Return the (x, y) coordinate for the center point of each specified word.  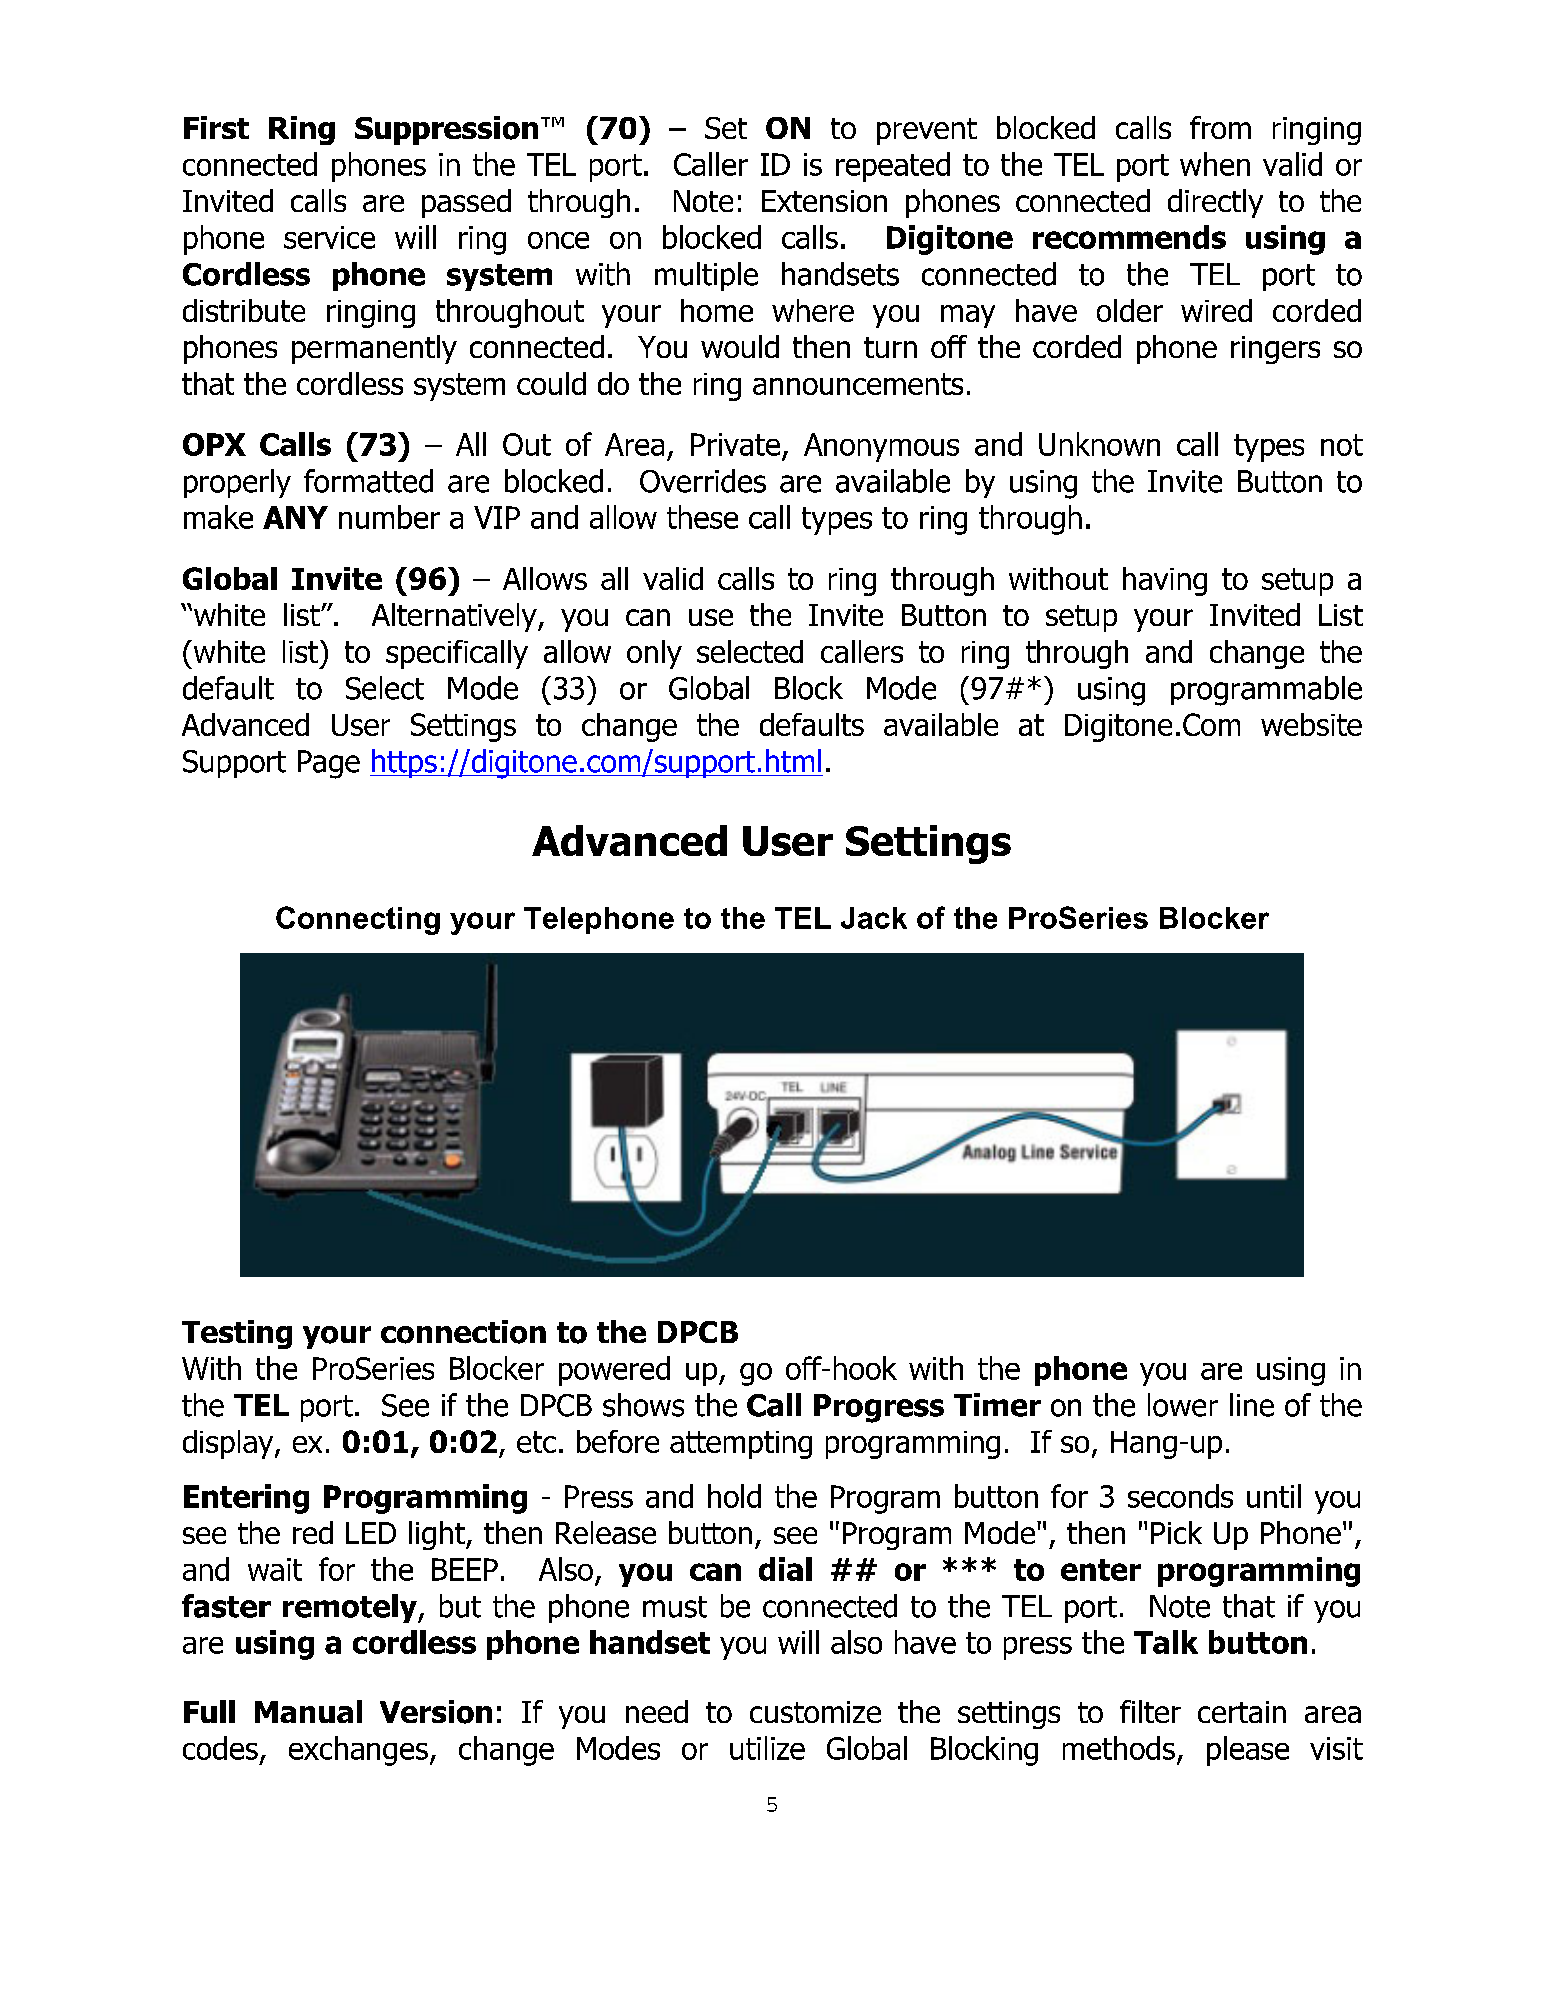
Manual (308, 1711)
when (1215, 164)
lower (1183, 1405)
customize (815, 1712)
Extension (824, 201)
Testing (237, 1334)
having (1165, 581)
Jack (874, 918)
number (389, 517)
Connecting (358, 920)
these (702, 517)
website (1311, 724)
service (329, 237)
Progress (879, 1408)
